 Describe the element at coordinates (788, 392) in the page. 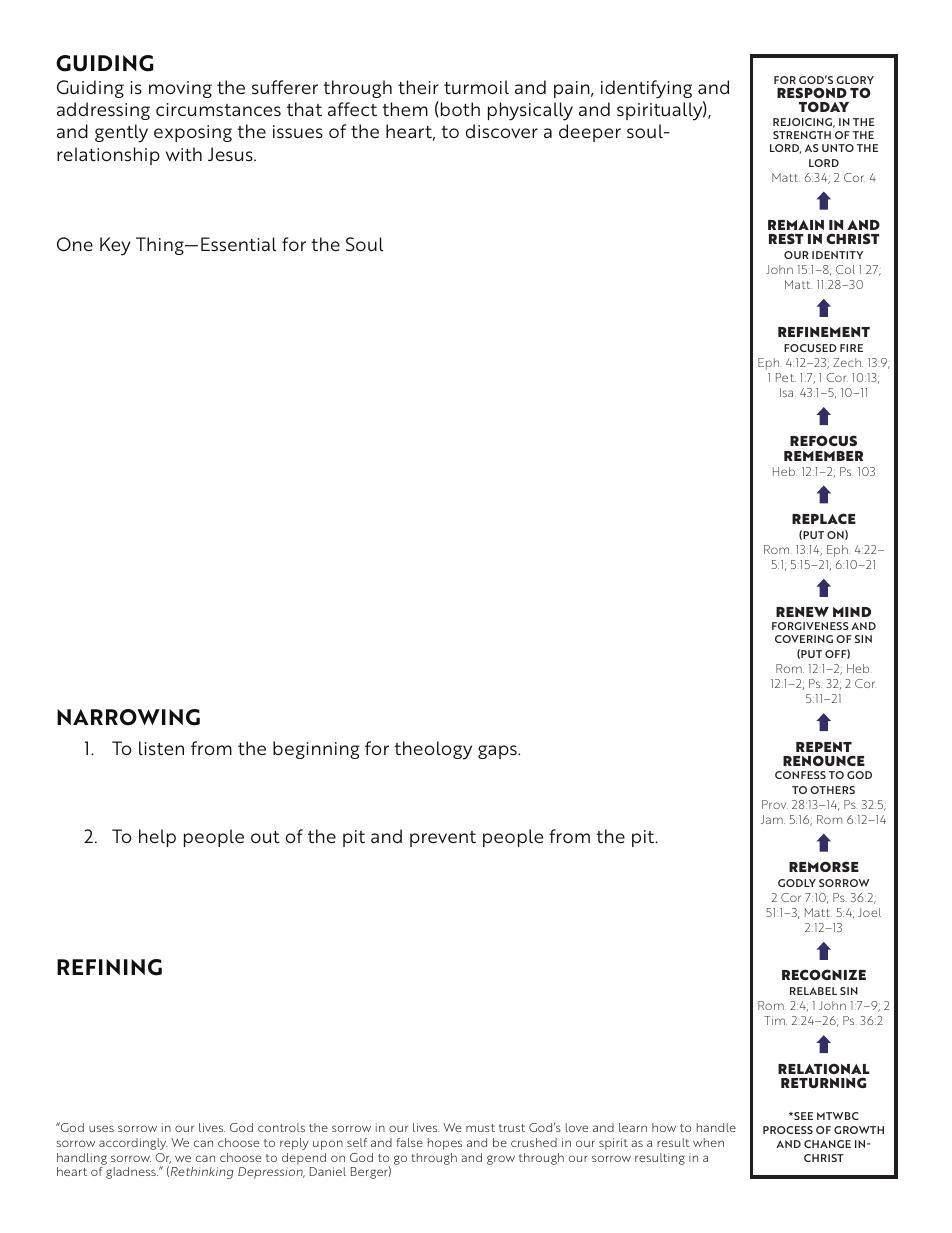

I see `Isa` at that location.
